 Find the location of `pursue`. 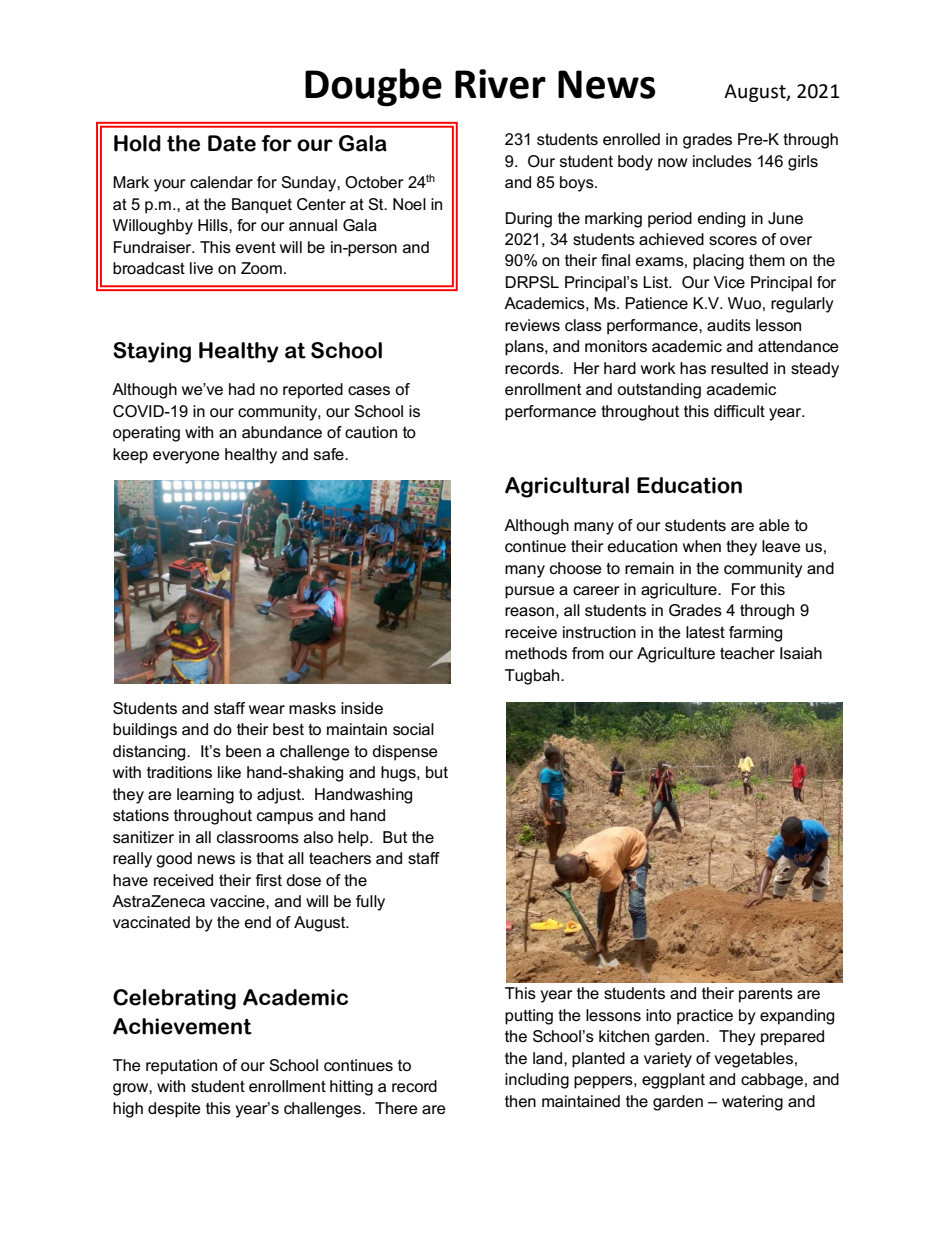

pursue is located at coordinates (530, 592).
